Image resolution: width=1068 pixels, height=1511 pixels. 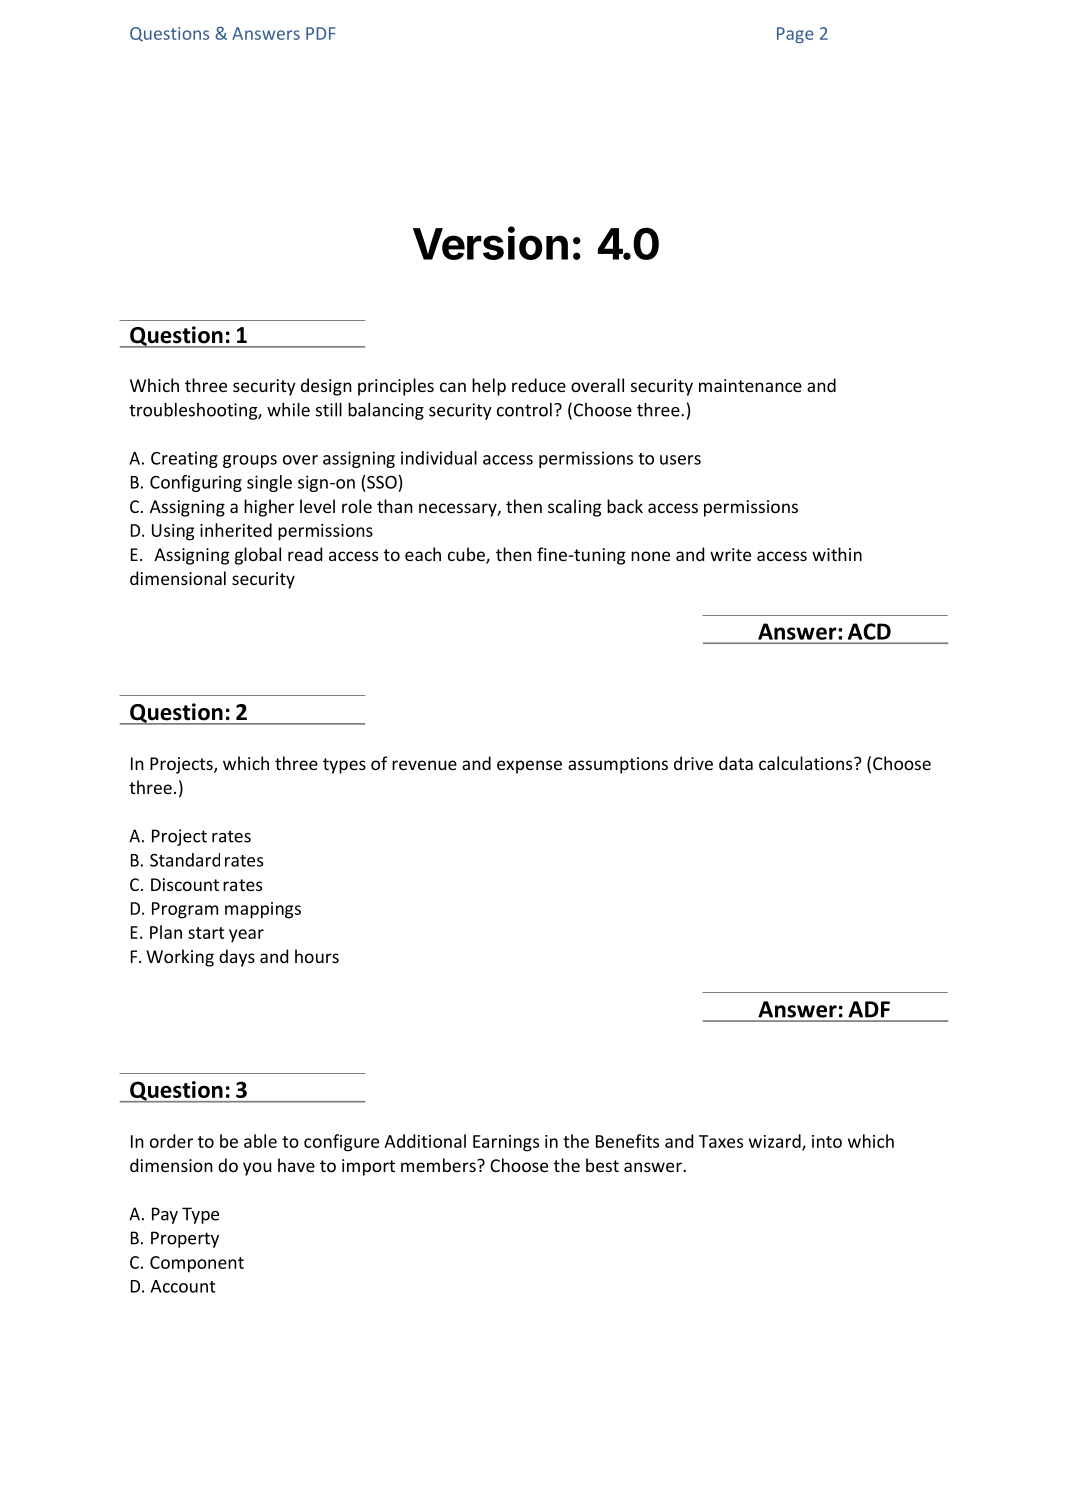 I want to click on maintenance, so click(x=750, y=385).
